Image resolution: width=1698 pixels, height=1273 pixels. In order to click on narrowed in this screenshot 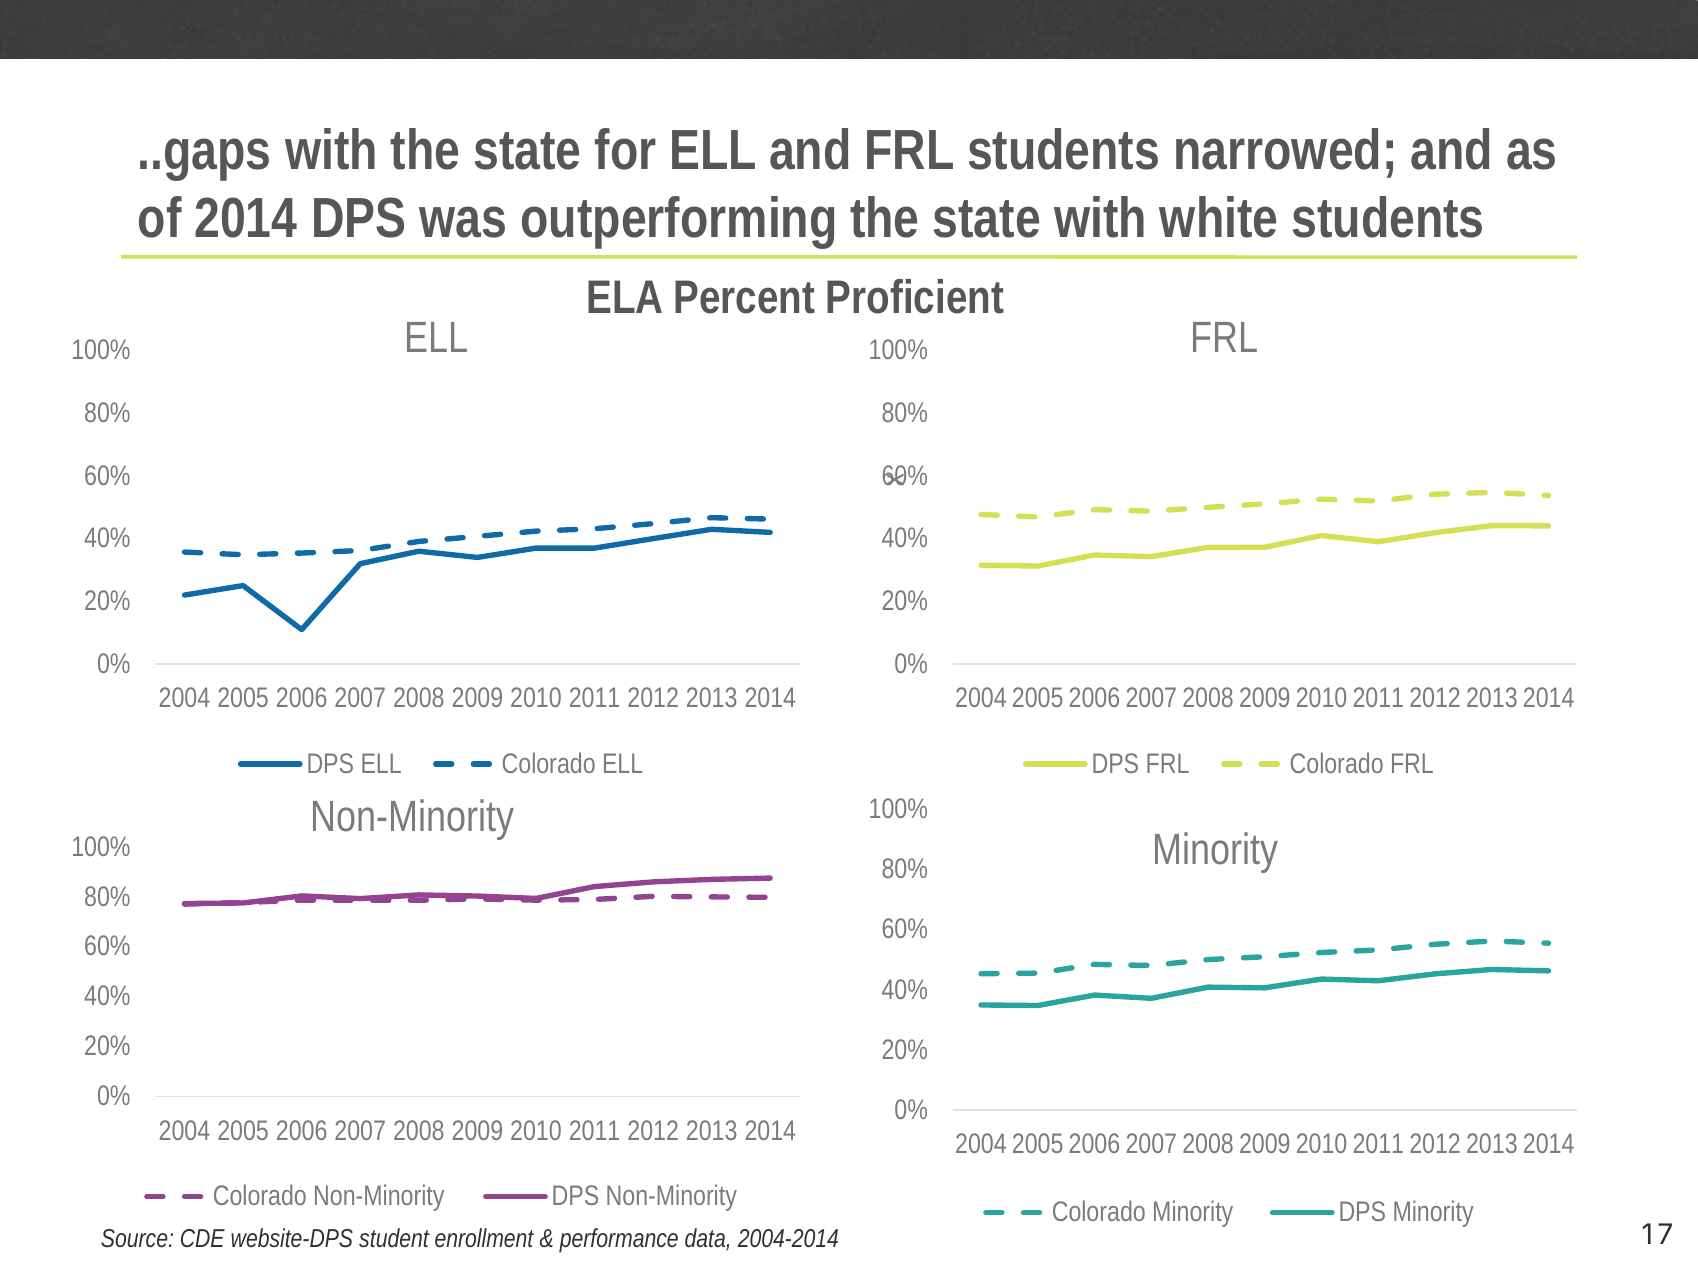, I will do `click(1277, 149)`.
